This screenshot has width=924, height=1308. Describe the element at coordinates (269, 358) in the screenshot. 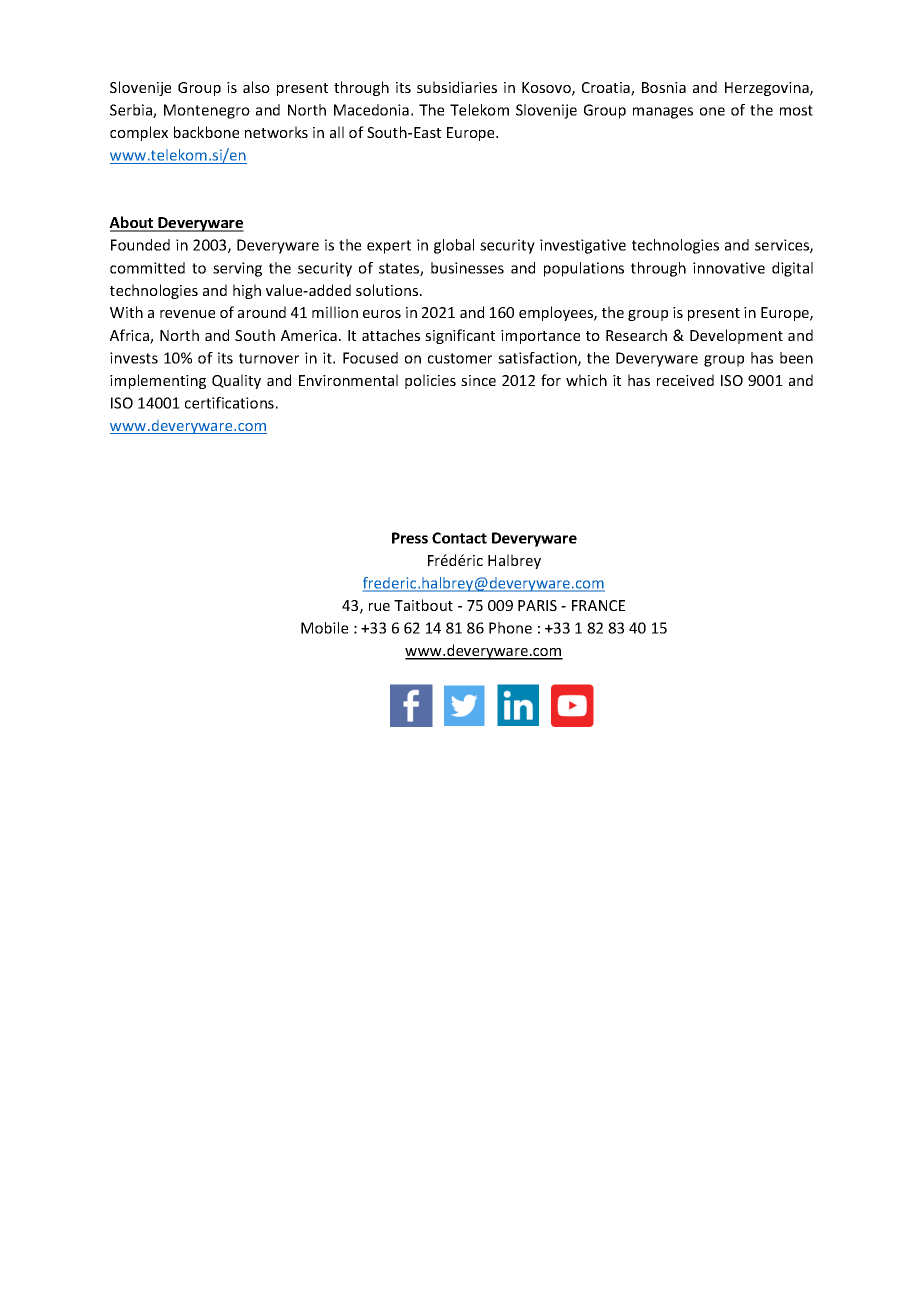

I see `turnover` at that location.
